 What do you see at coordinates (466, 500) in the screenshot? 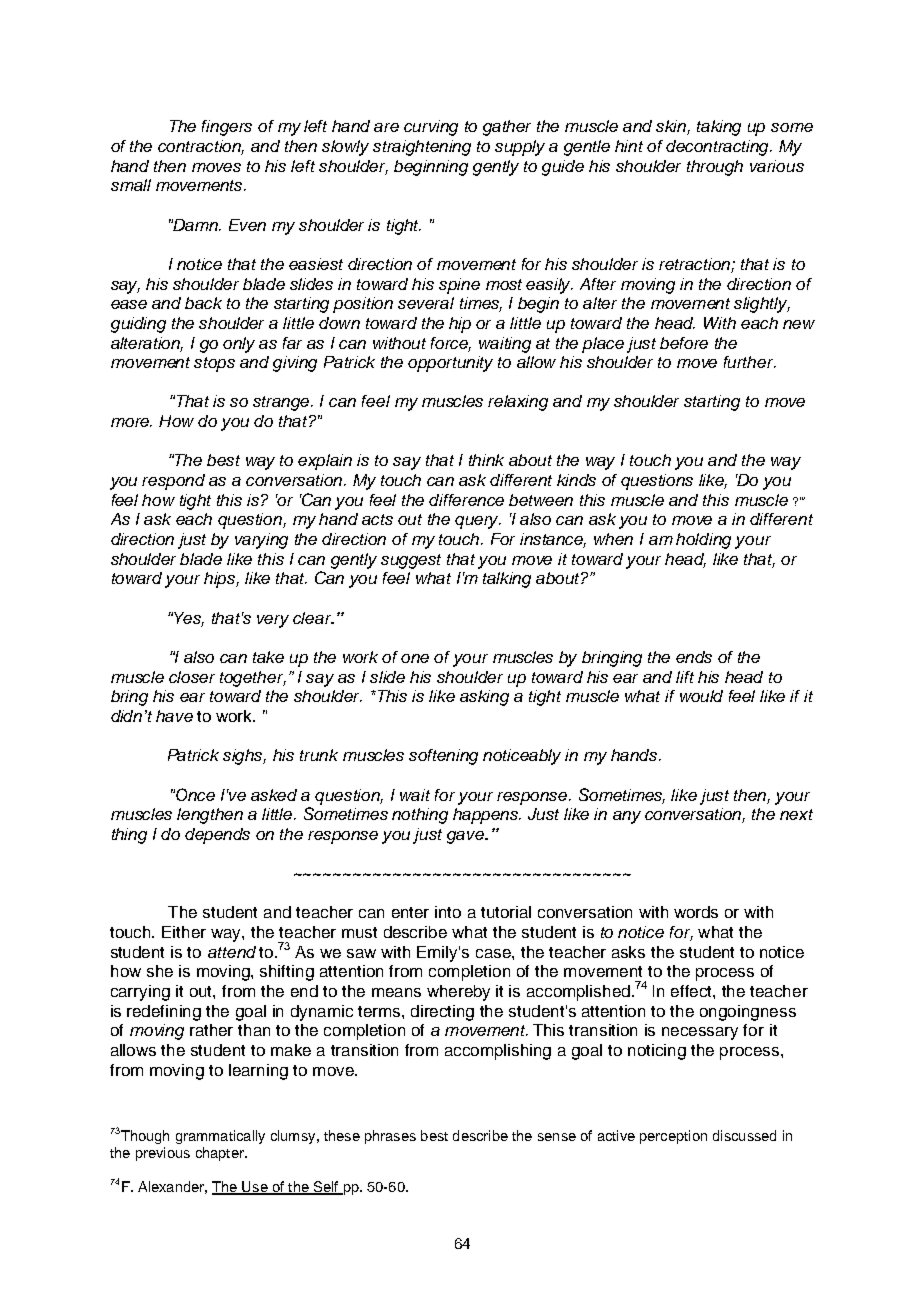
I see `difference` at bounding box center [466, 500].
